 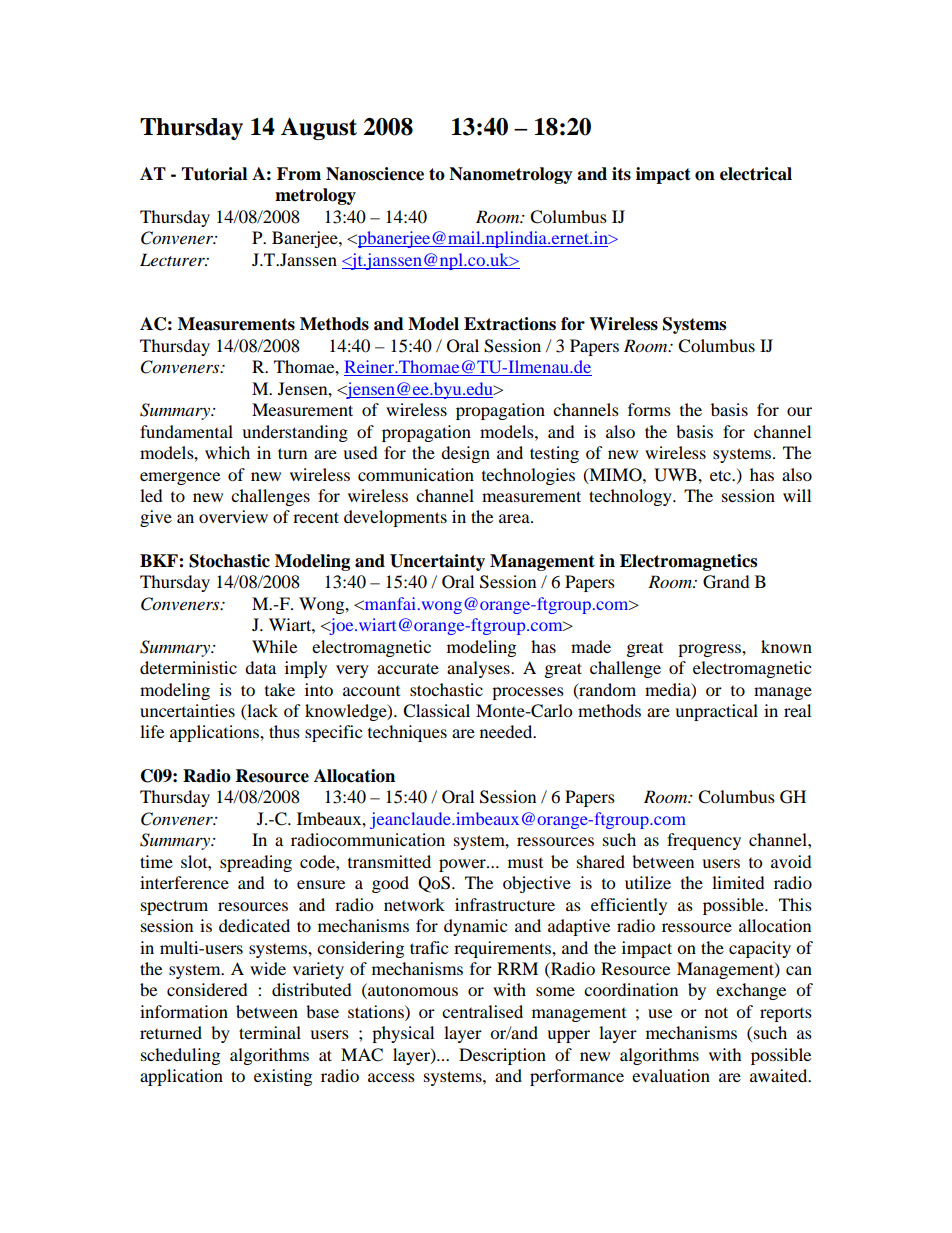 What do you see at coordinates (375, 174) in the image?
I see `Nanoscience` at bounding box center [375, 174].
